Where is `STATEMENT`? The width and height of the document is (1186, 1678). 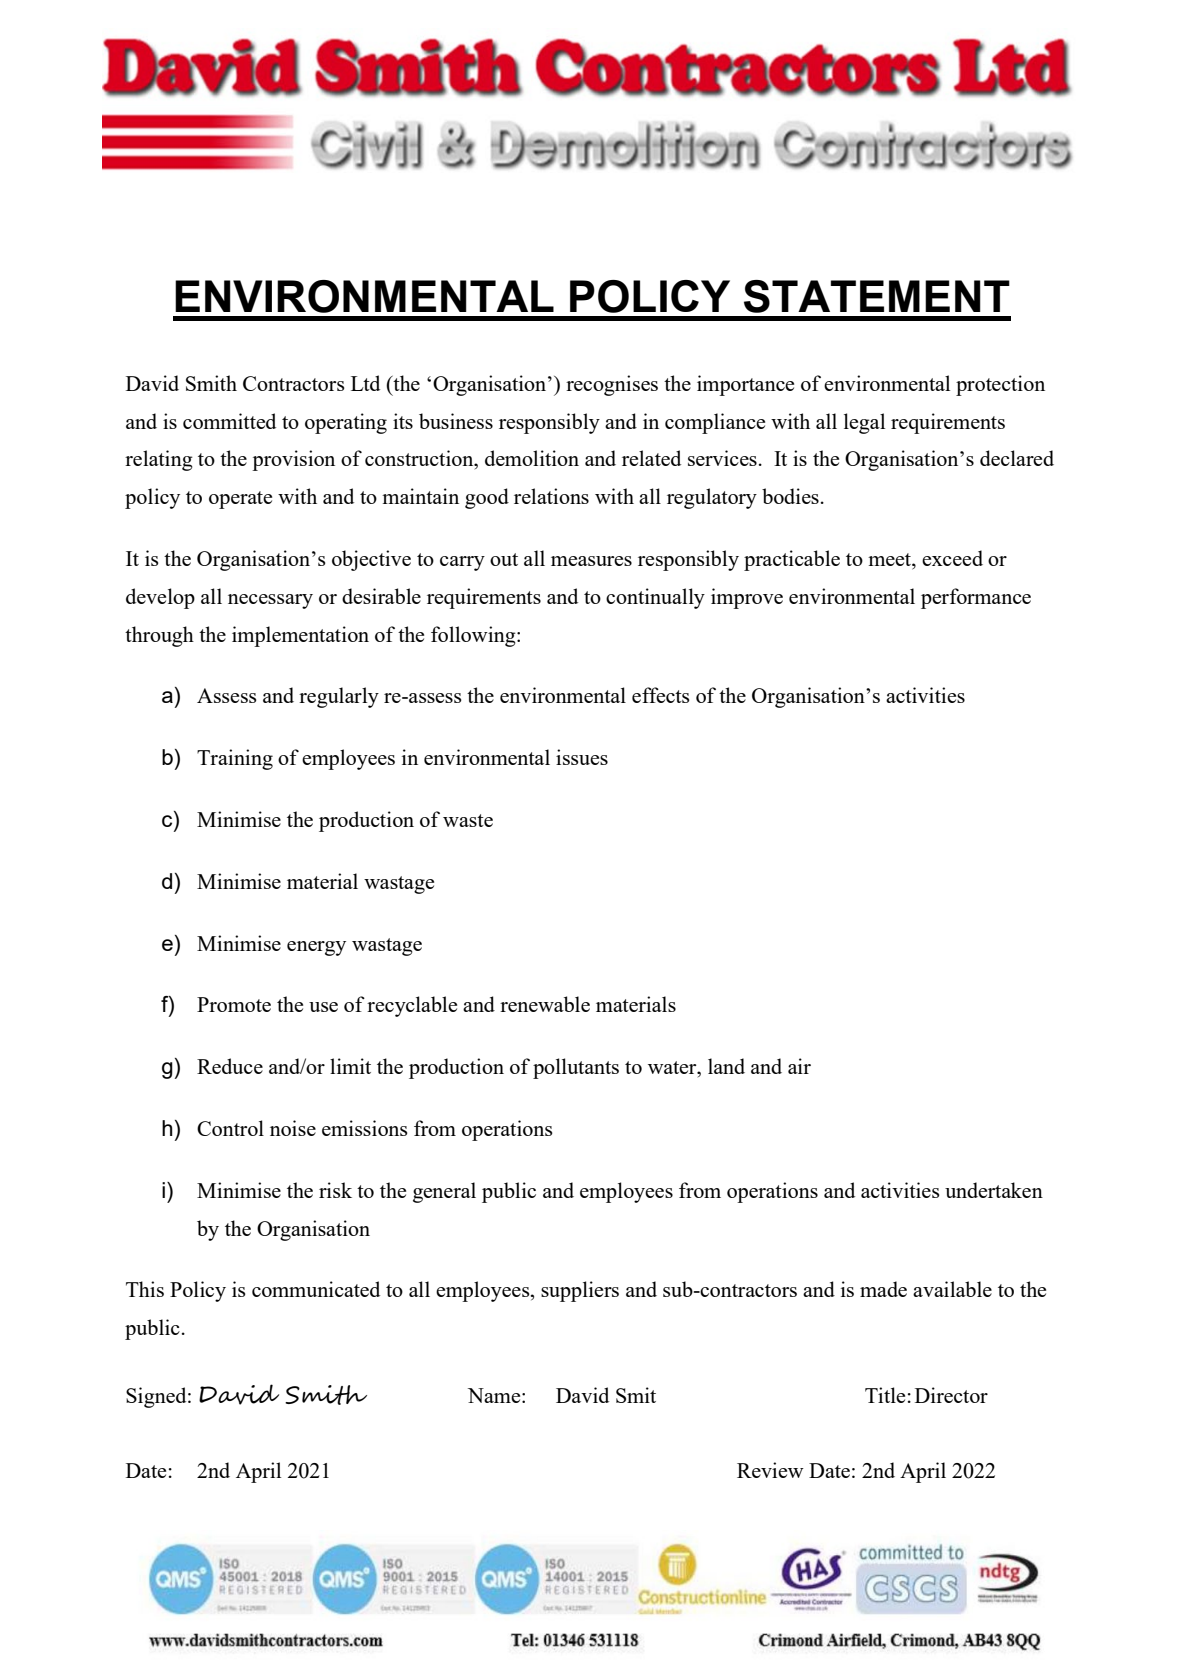
STATEMENT is located at coordinates (877, 296).
